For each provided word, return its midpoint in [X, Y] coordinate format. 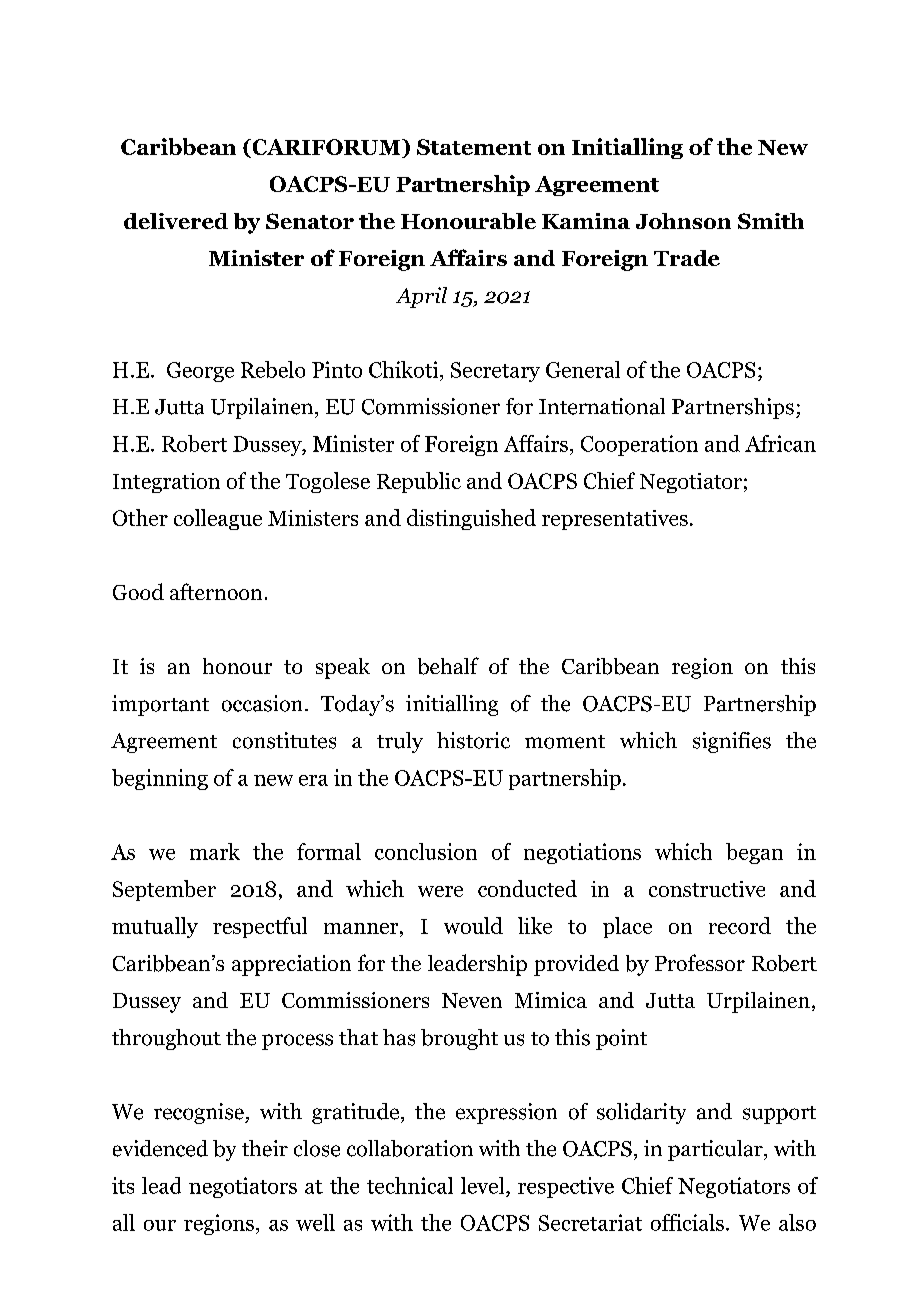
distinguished [471, 519]
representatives [615, 520]
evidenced [160, 1148]
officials [687, 1222]
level [484, 1185]
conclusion [426, 851]
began [754, 853]
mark [215, 851]
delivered [176, 221]
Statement [474, 147]
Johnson [683, 221]
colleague [218, 519]
